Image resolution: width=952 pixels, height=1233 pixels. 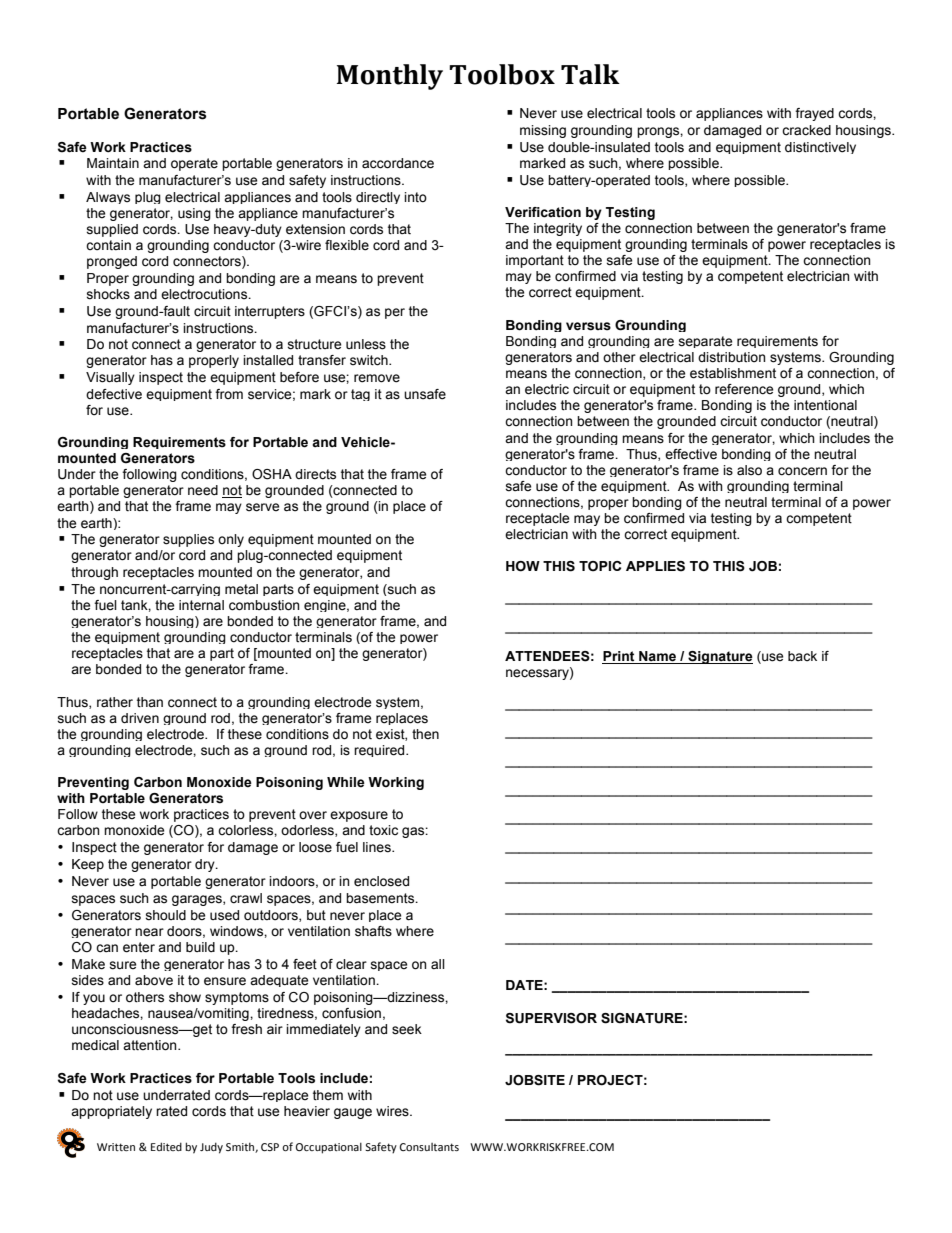 I want to click on TOPIC, so click(x=600, y=566).
